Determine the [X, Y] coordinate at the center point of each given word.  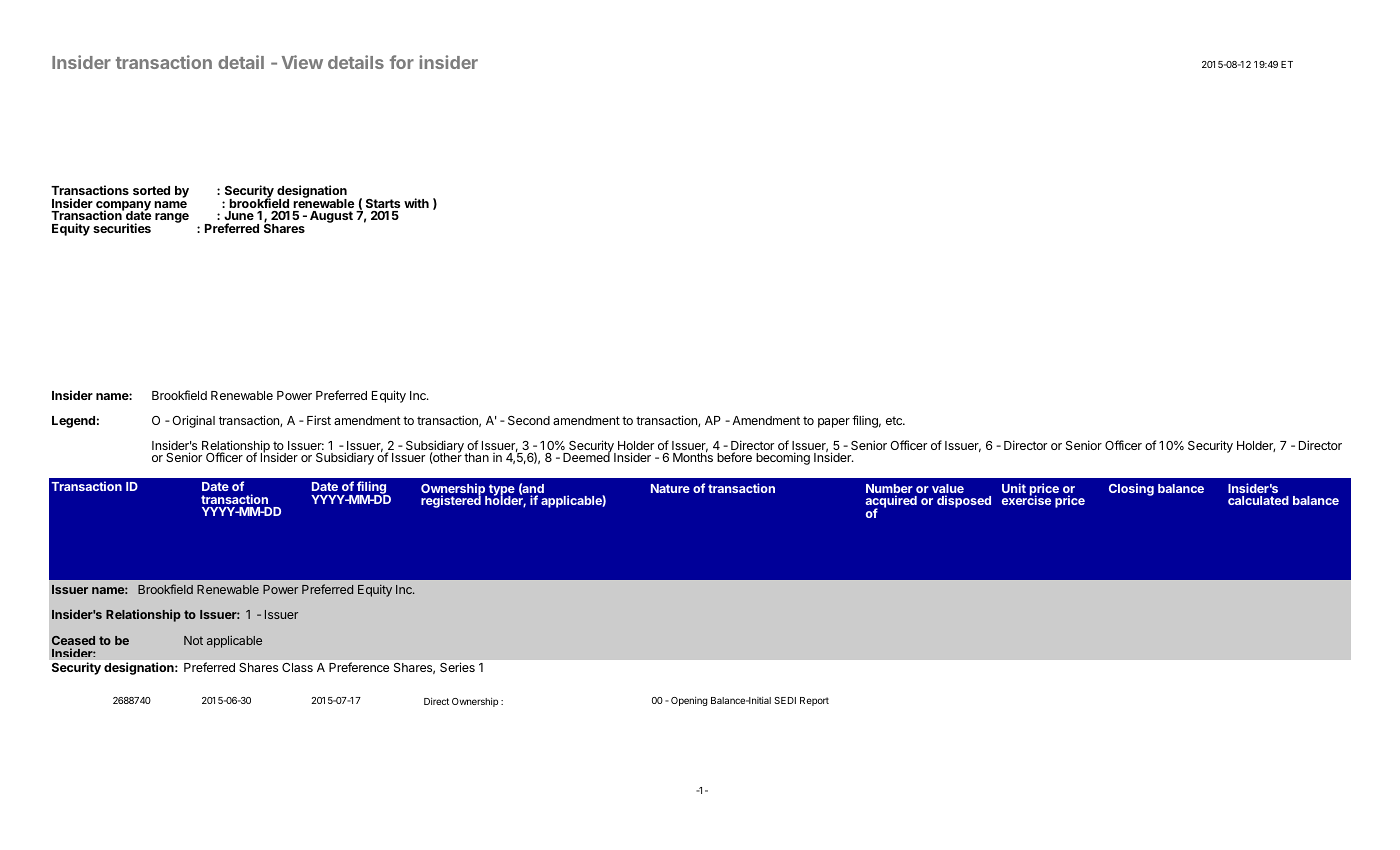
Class [297, 667]
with [416, 203]
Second [529, 420]
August [331, 217]
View [302, 62]
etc [895, 420]
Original [193, 421]
